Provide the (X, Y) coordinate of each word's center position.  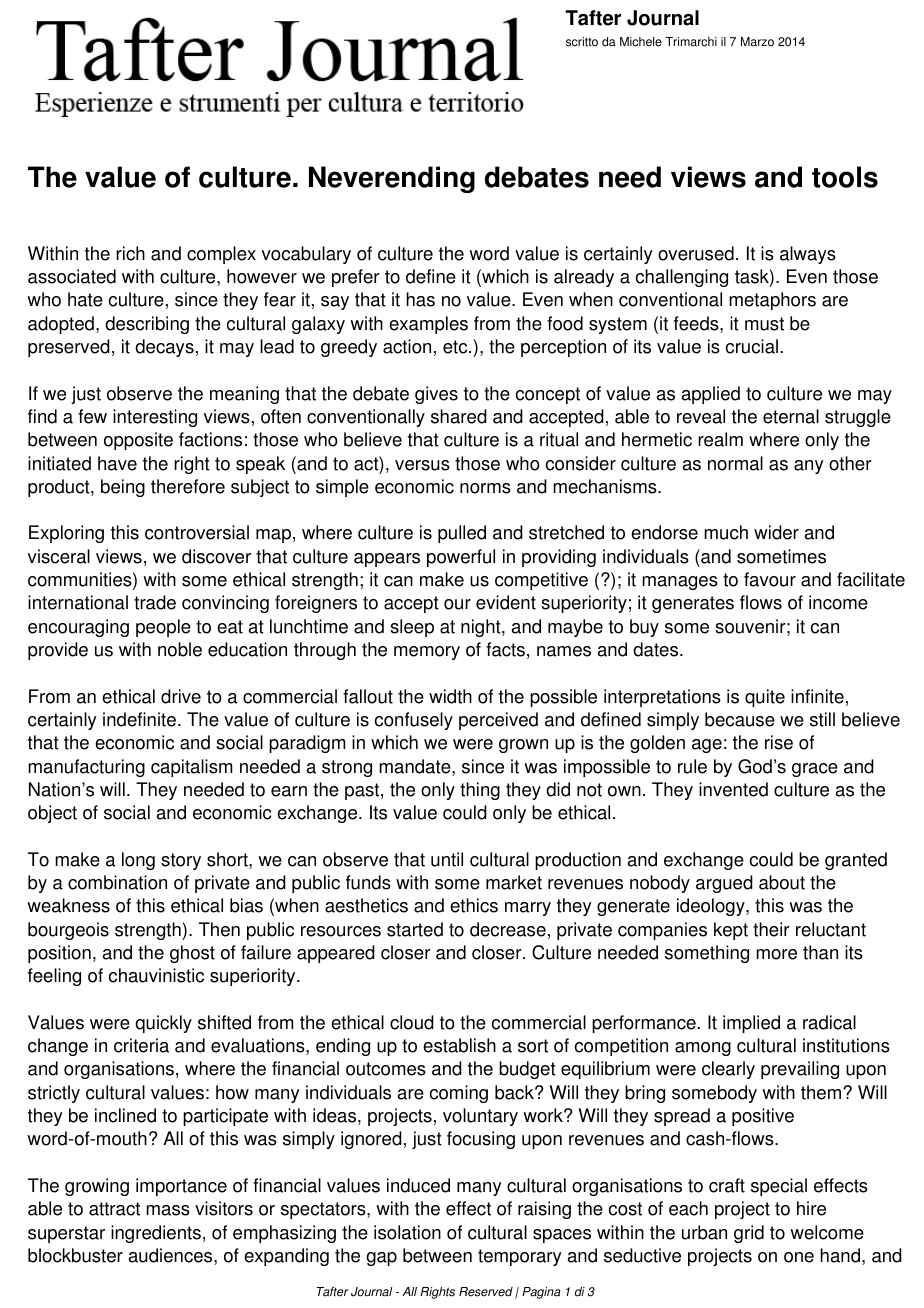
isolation (407, 1232)
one (799, 1257)
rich (130, 253)
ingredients (156, 1234)
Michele (641, 42)
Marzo (757, 42)
